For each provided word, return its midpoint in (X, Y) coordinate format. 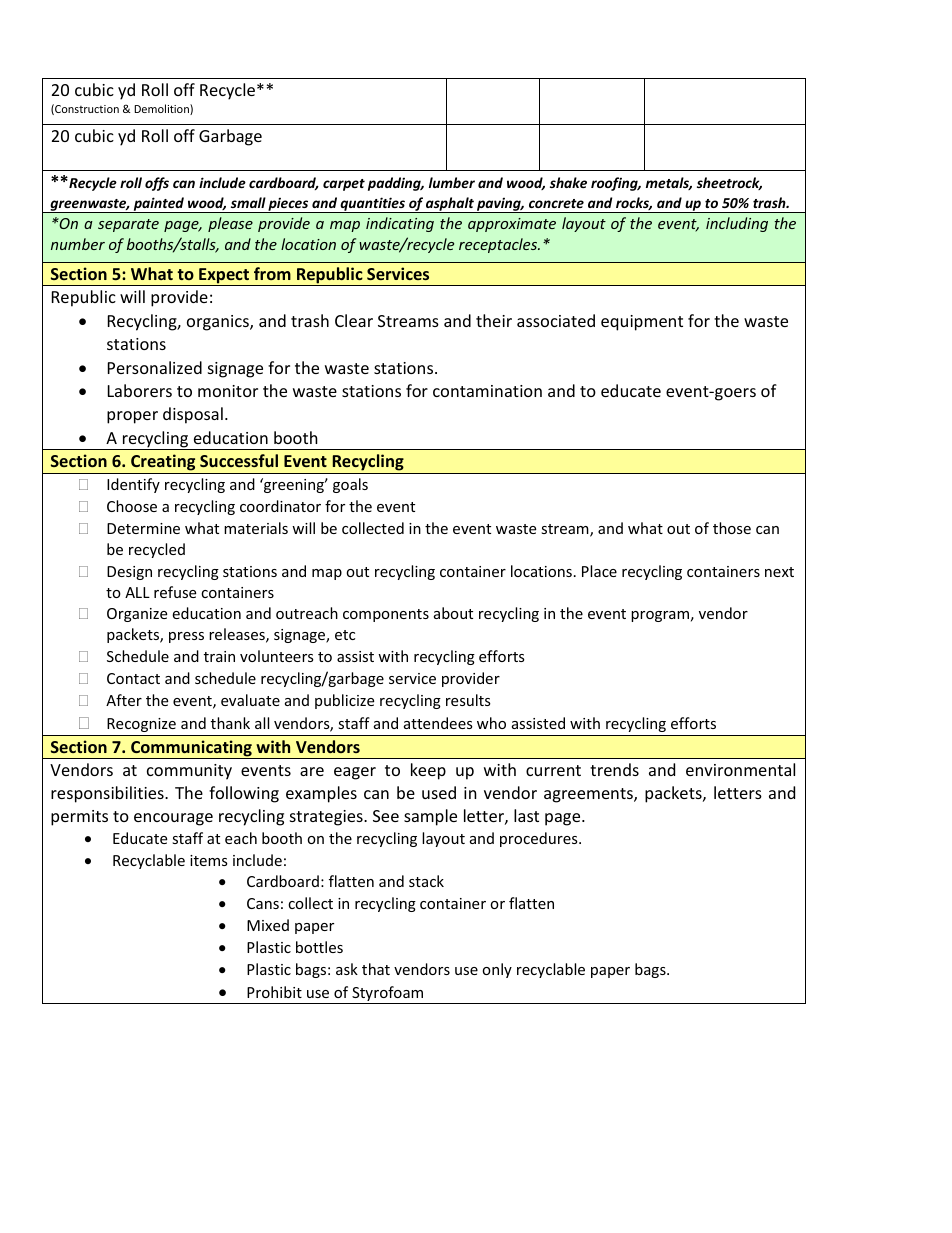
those (732, 528)
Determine (143, 528)
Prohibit (274, 992)
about (453, 613)
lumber (452, 182)
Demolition (162, 109)
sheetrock (729, 183)
